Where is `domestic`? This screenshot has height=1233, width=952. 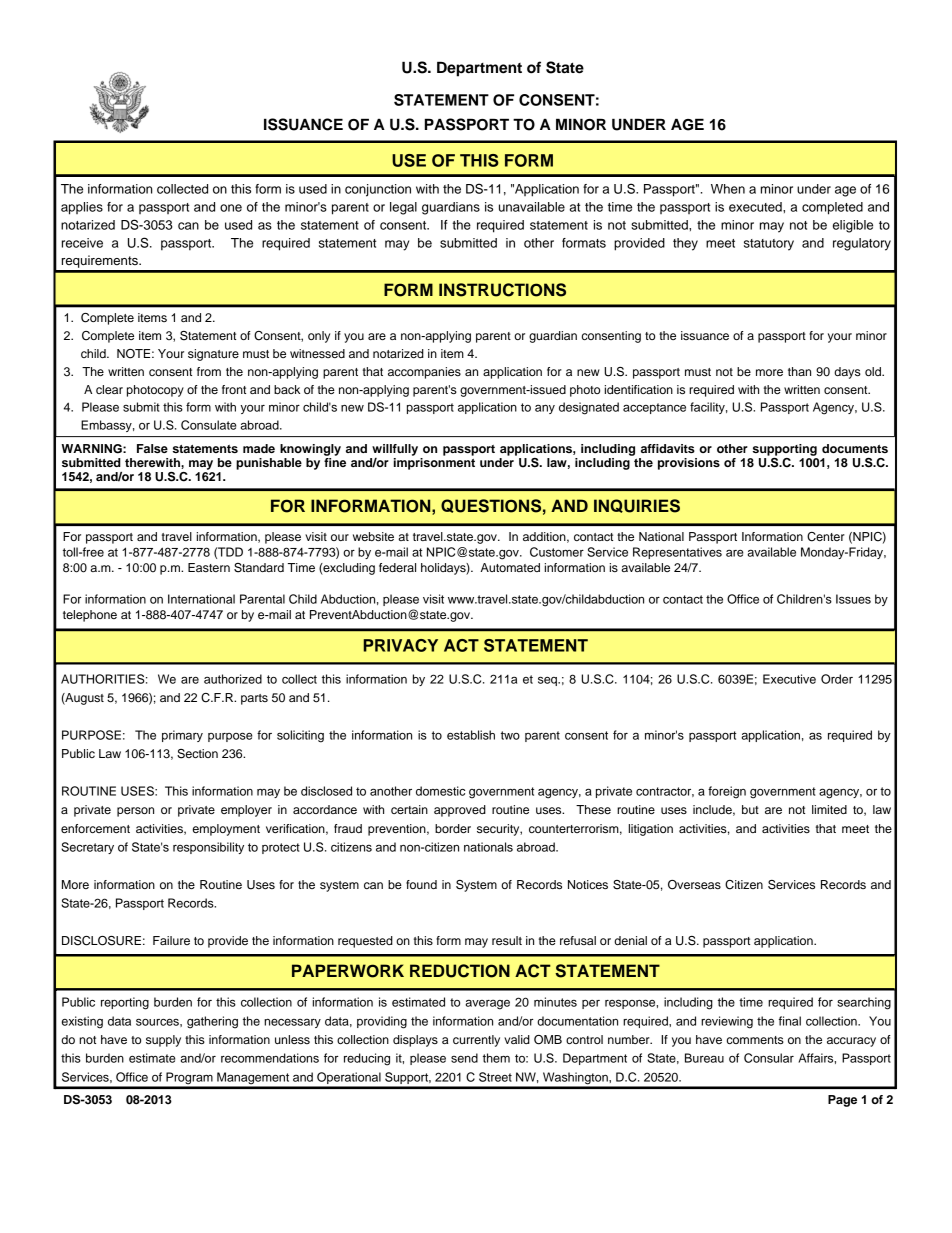
domestic is located at coordinates (440, 791).
